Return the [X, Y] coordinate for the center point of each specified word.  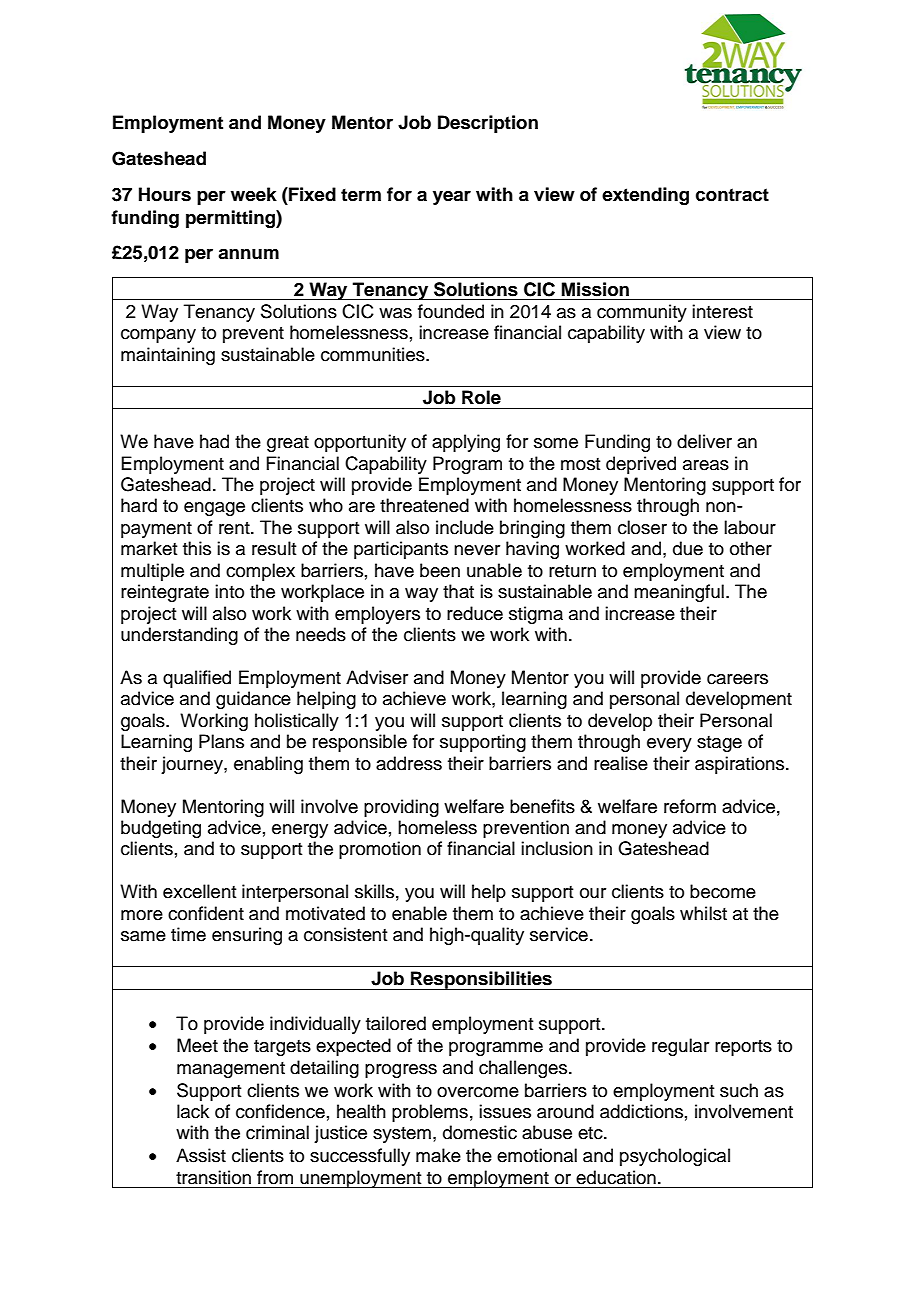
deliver [704, 441]
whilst [703, 913]
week [254, 194]
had [214, 441]
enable [419, 913]
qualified [197, 679]
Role [481, 397]
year [452, 198]
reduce [475, 613]
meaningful [679, 593]
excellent [199, 891]
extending [645, 196]
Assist [201, 1155]
